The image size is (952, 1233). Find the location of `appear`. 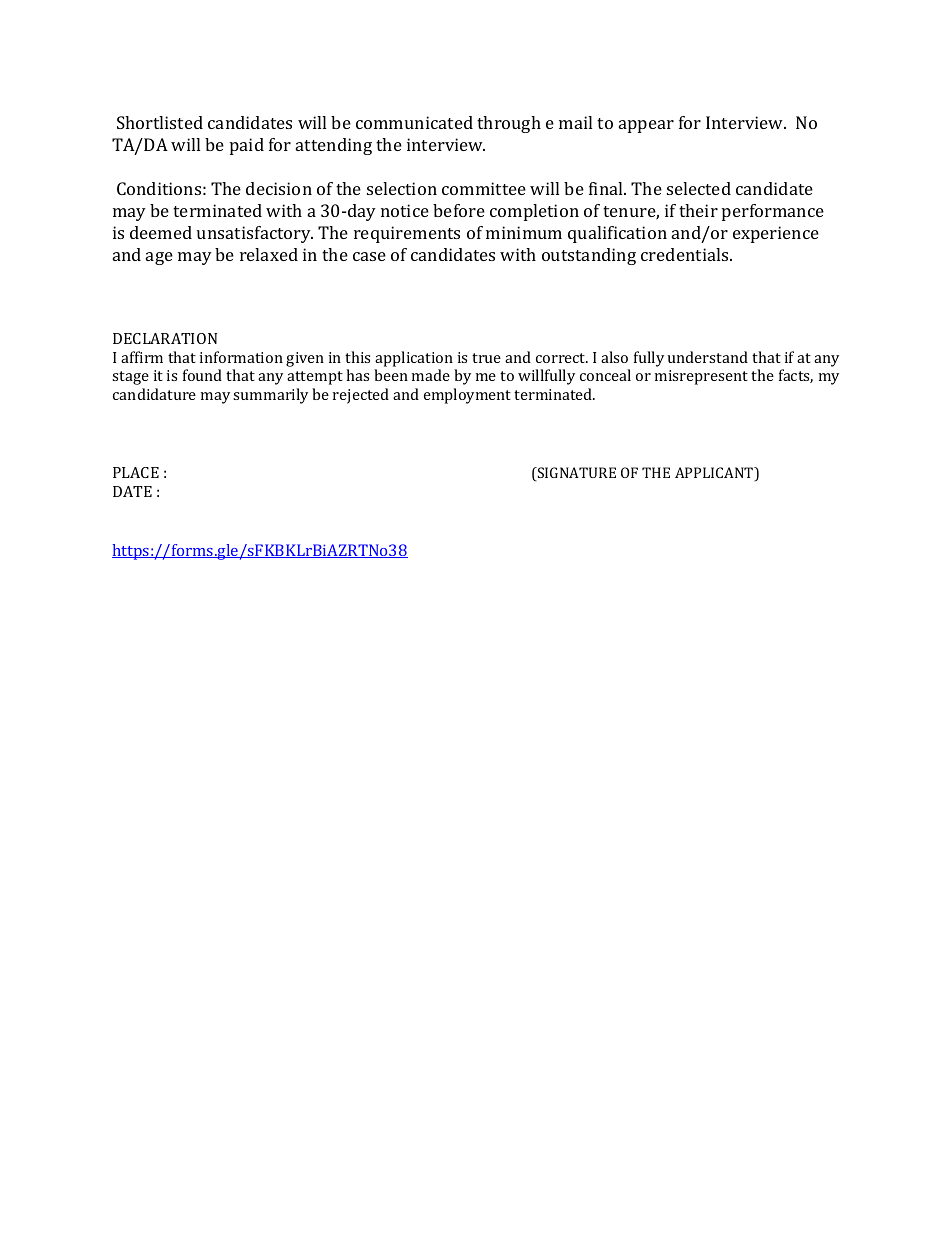

appear is located at coordinates (646, 126).
